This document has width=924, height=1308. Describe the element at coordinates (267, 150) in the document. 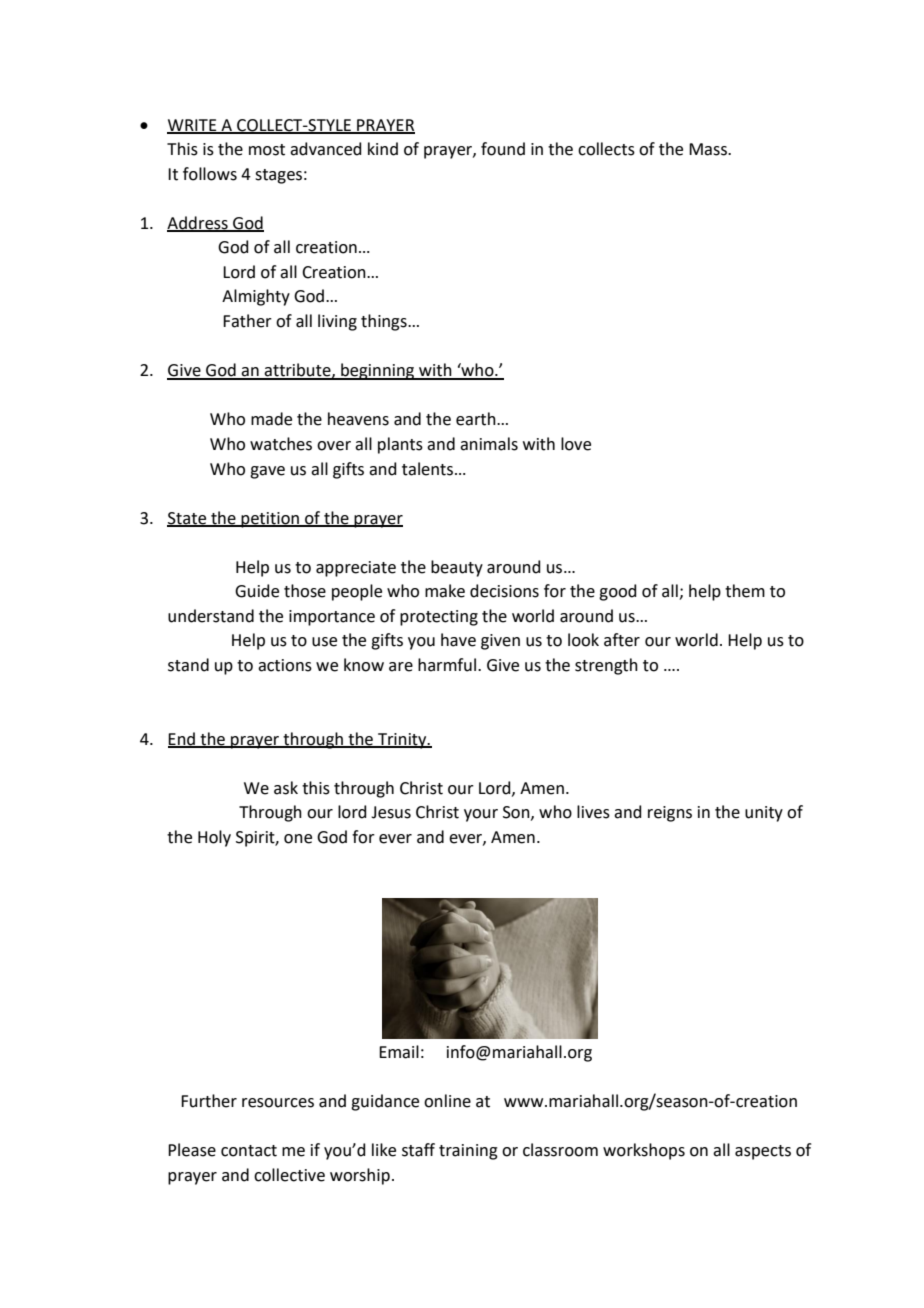

I see `most` at that location.
